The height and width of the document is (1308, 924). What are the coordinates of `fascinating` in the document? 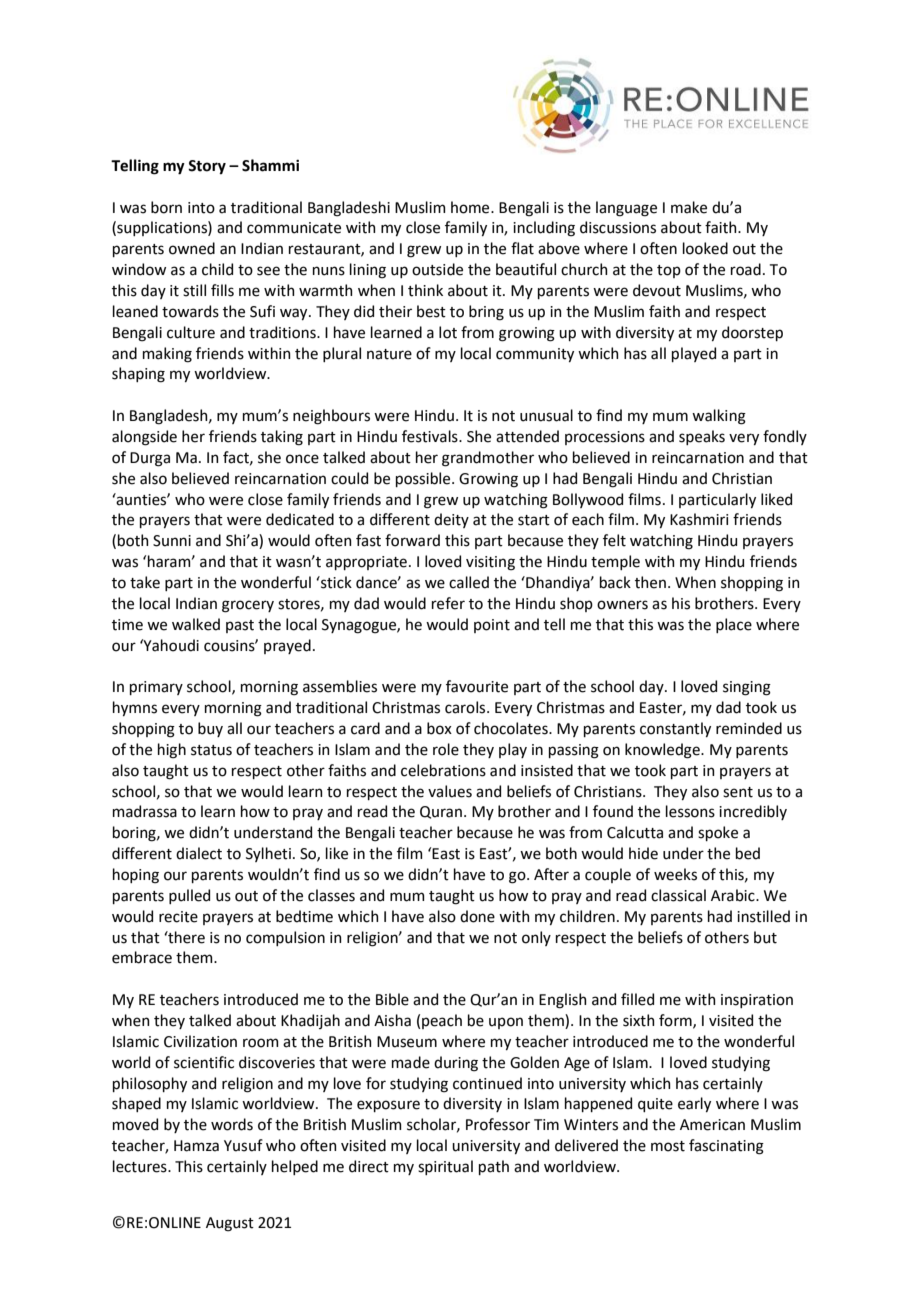 It's located at (726, 1147).
